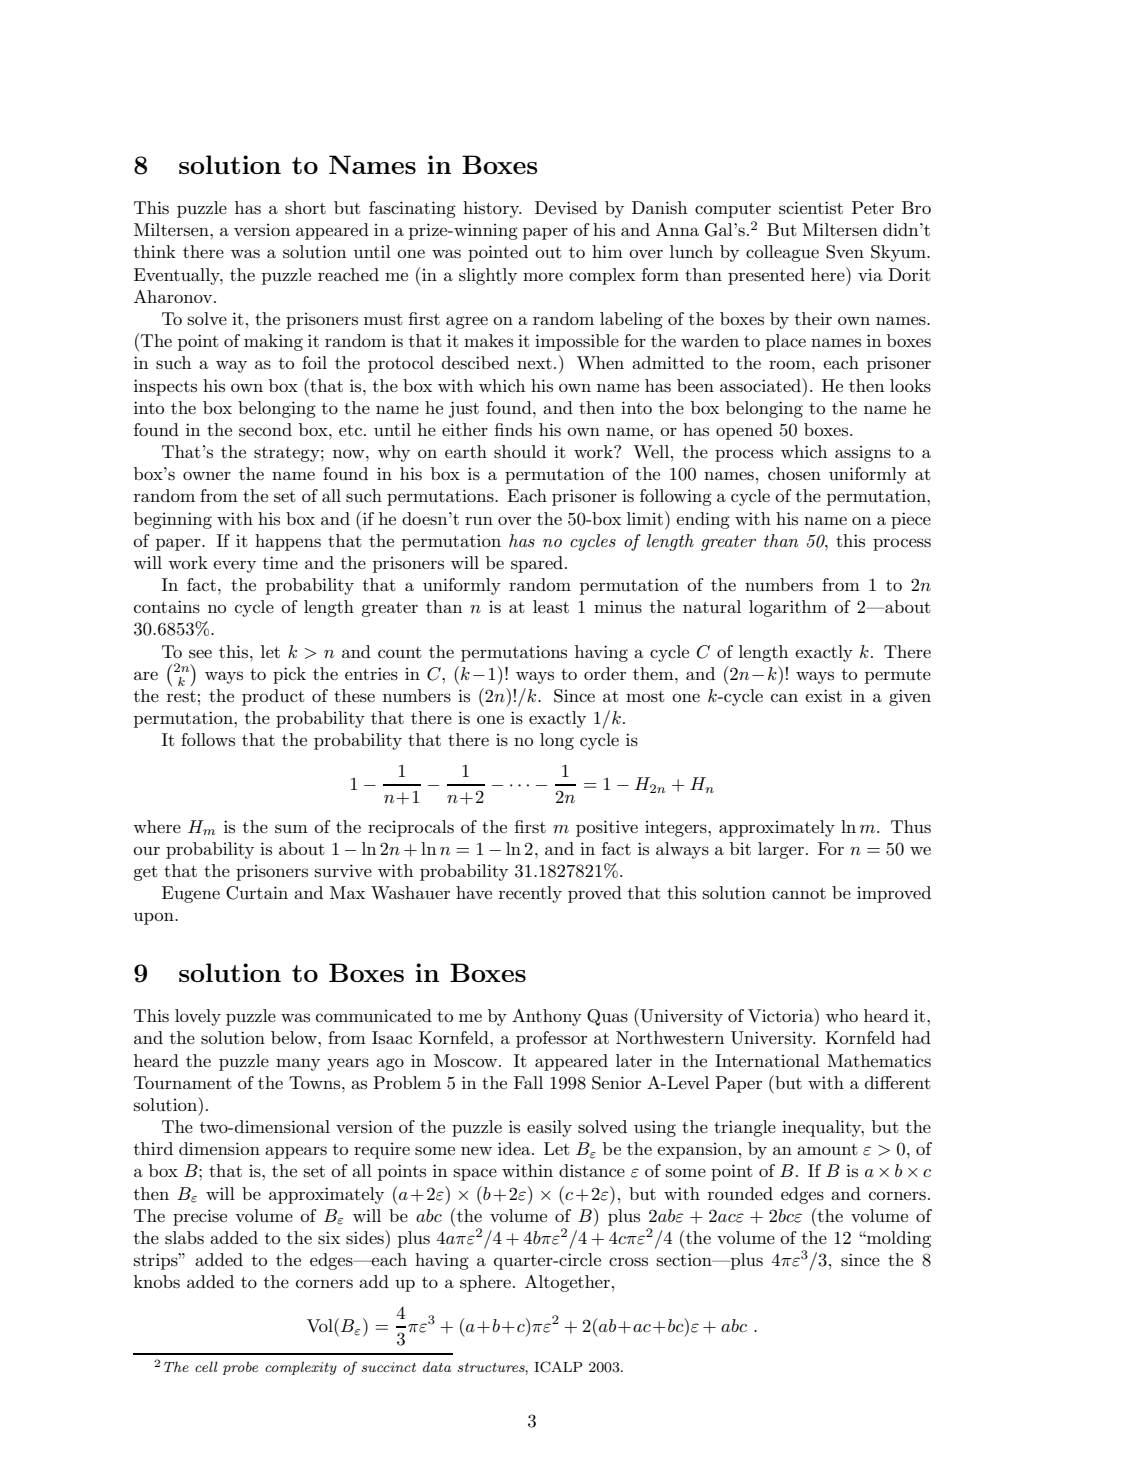  I want to click on more, so click(543, 276).
